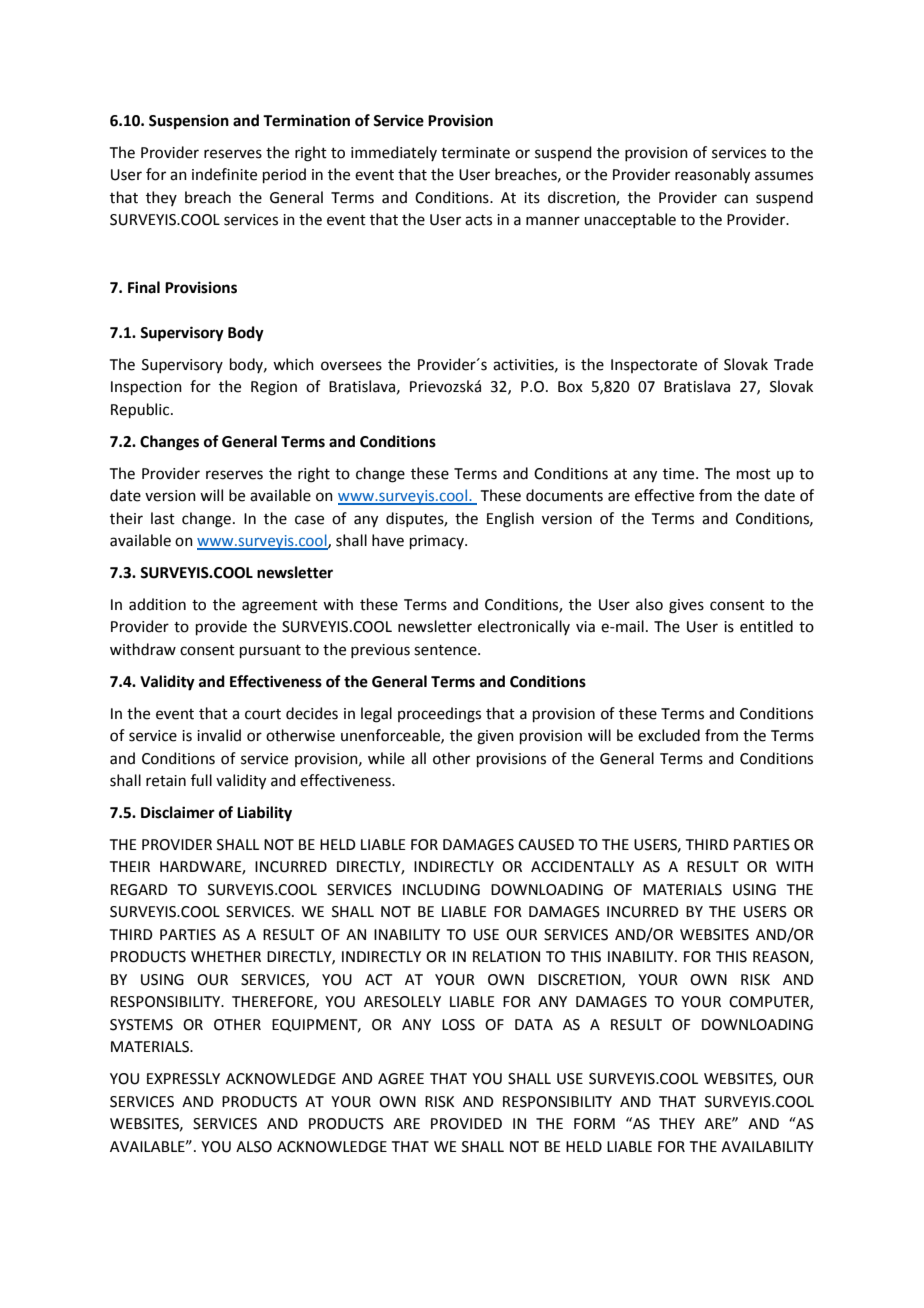  I want to click on EXPRESSLY, so click(183, 1079).
